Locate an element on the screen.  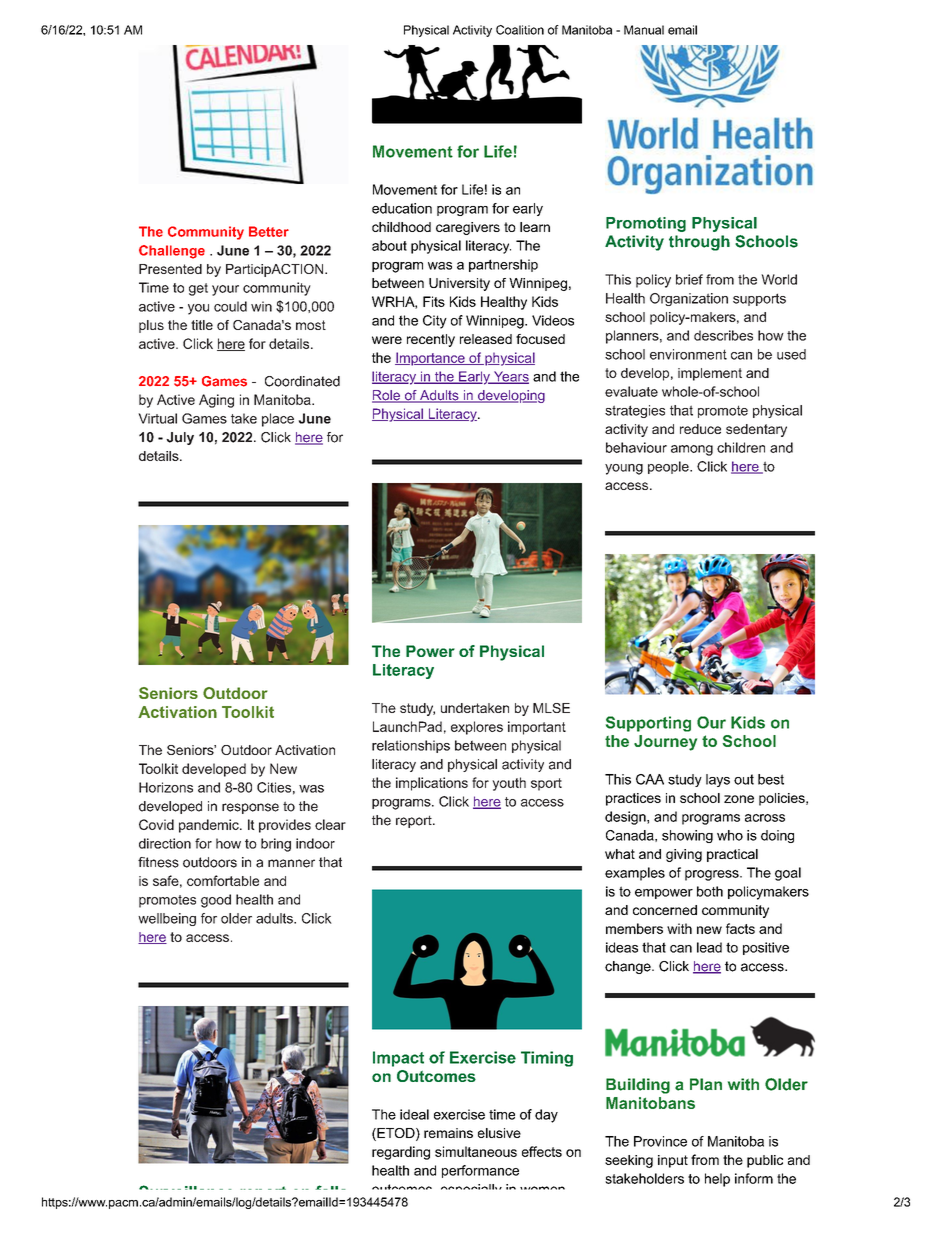
July is located at coordinates (180, 438).
